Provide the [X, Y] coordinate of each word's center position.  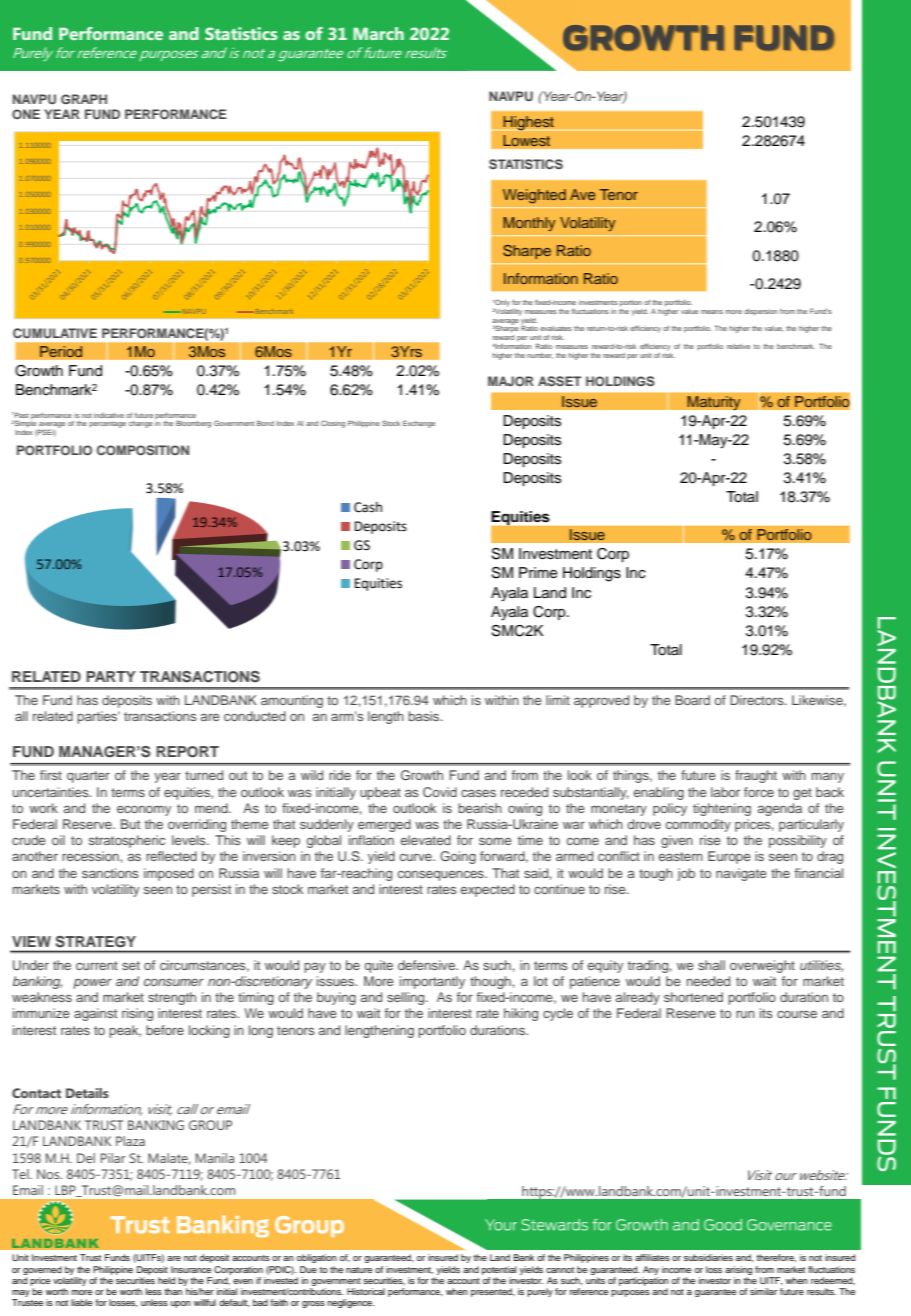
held [166, 1280]
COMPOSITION [143, 450]
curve [417, 857]
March [378, 33]
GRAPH [84, 99]
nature [359, 1270]
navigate [741, 874]
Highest [529, 123]
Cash [368, 507]
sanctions [110, 873]
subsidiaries [708, 1257]
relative [738, 346]
